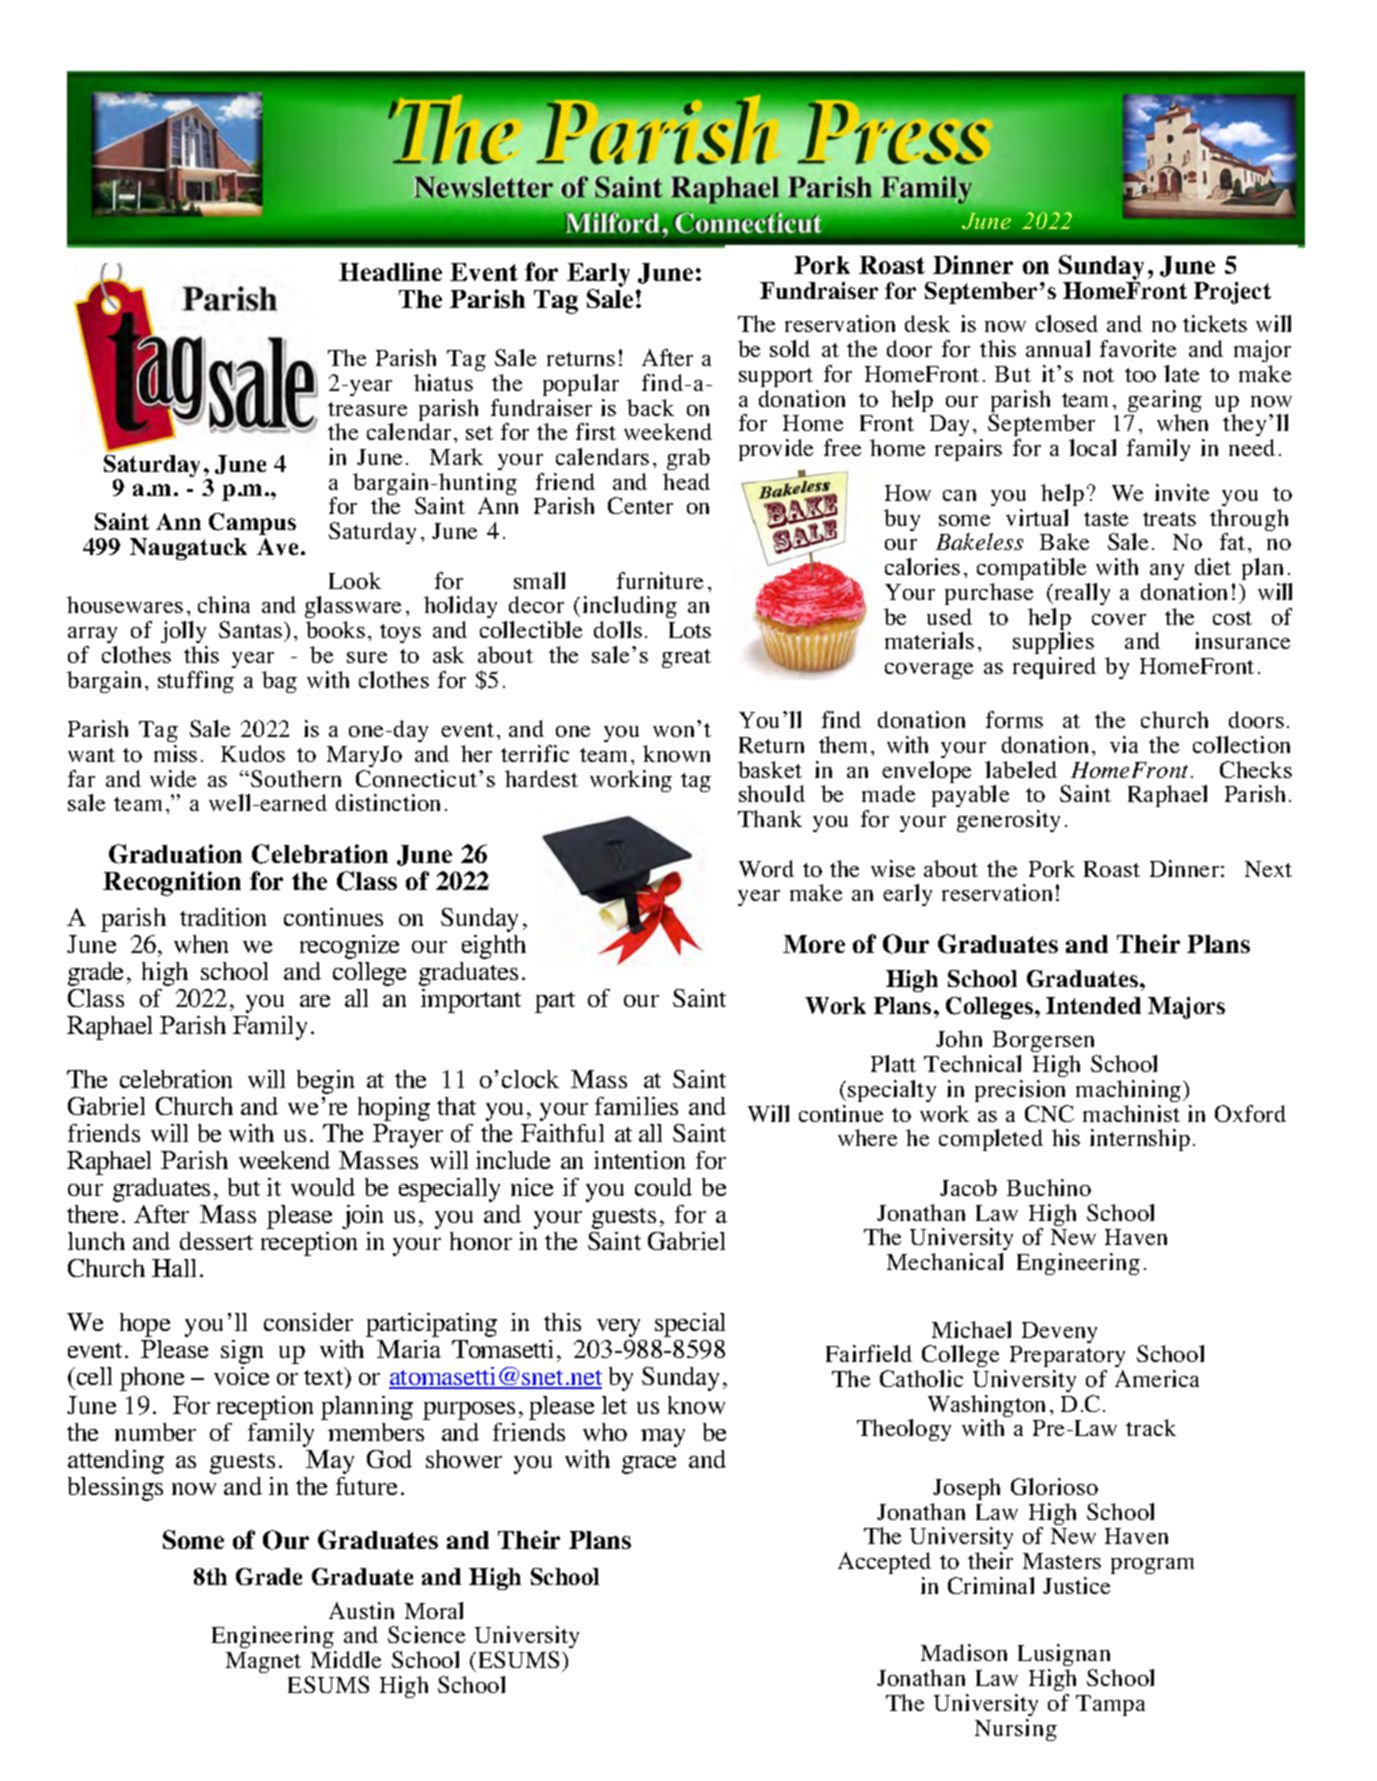  What do you see at coordinates (346, 1659) in the screenshot?
I see `Middle` at bounding box center [346, 1659].
